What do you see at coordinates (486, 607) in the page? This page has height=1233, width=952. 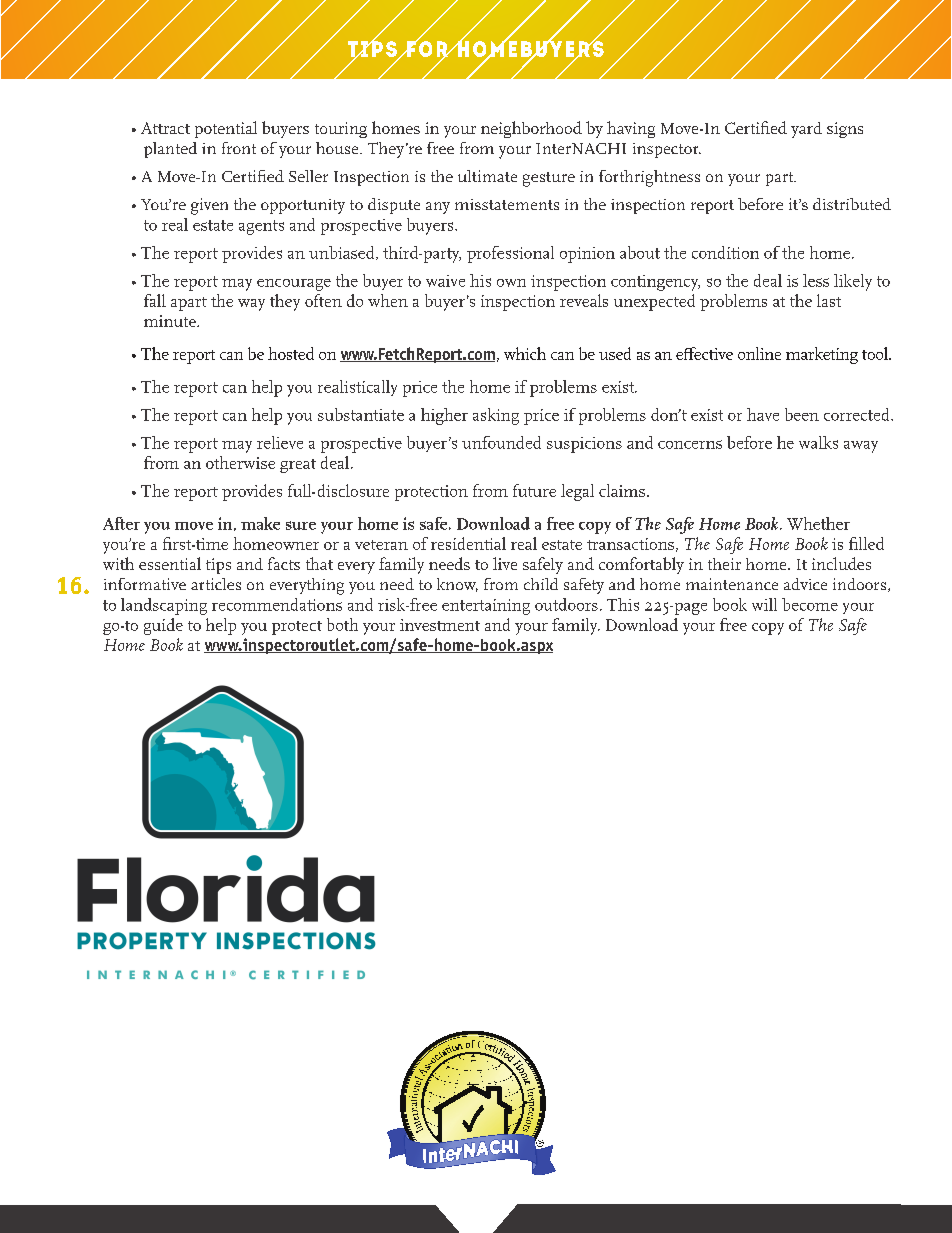 I see `entertaining` at bounding box center [486, 607].
